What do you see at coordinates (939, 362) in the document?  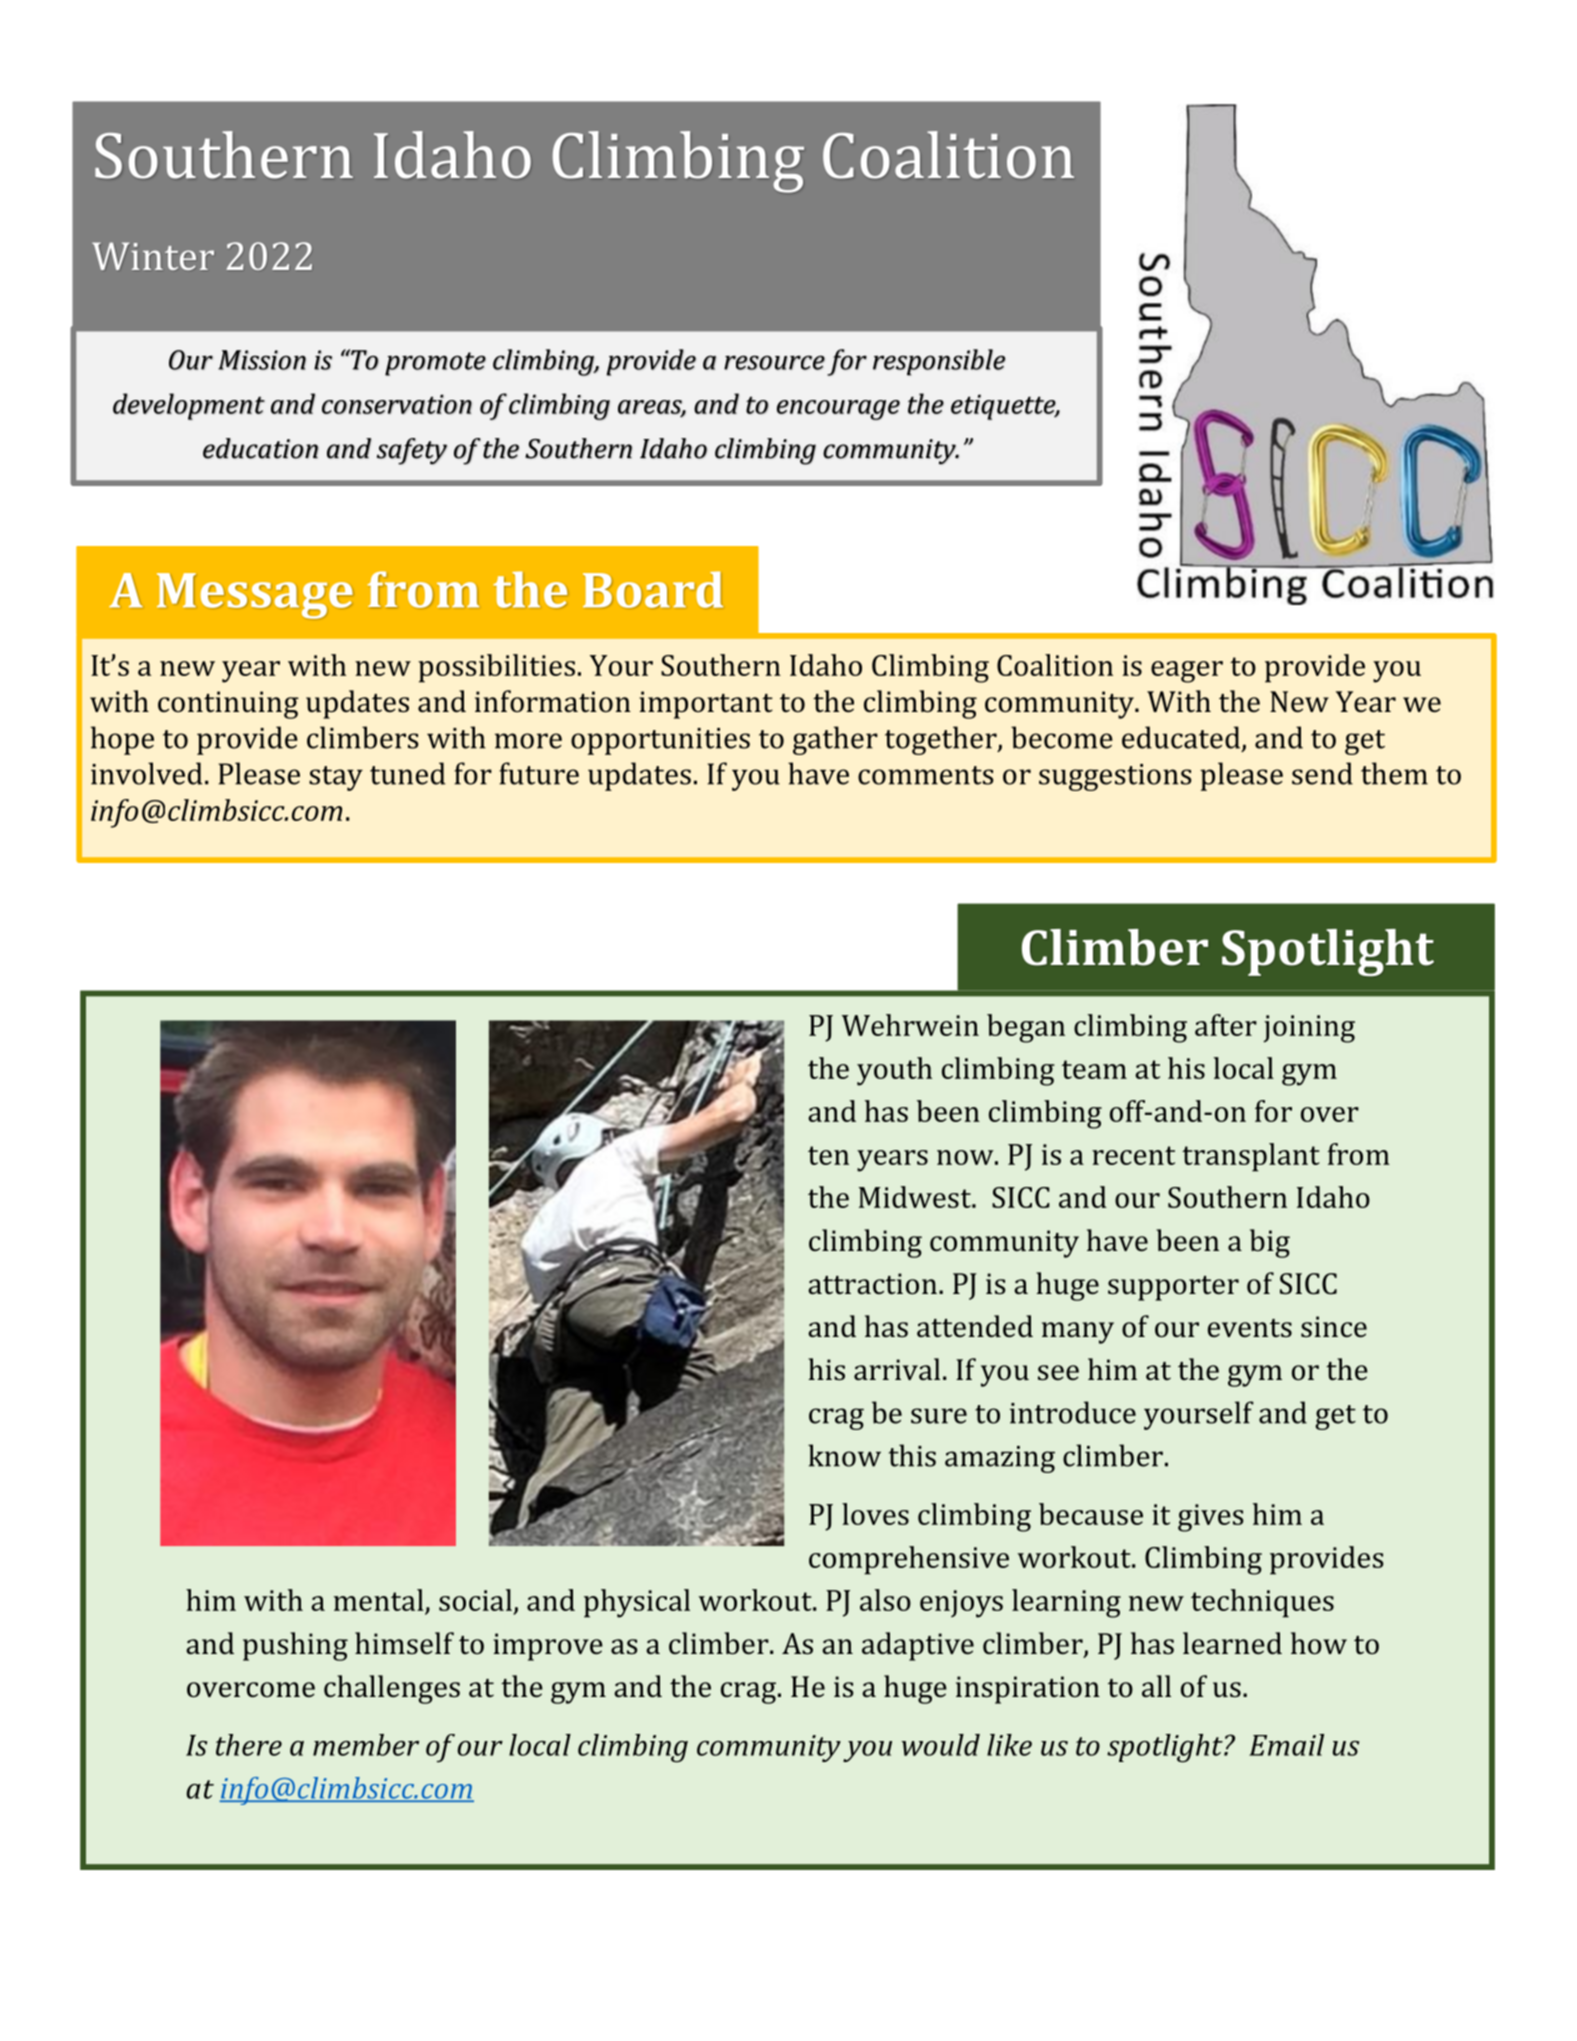 I see `responsible` at bounding box center [939, 362].
